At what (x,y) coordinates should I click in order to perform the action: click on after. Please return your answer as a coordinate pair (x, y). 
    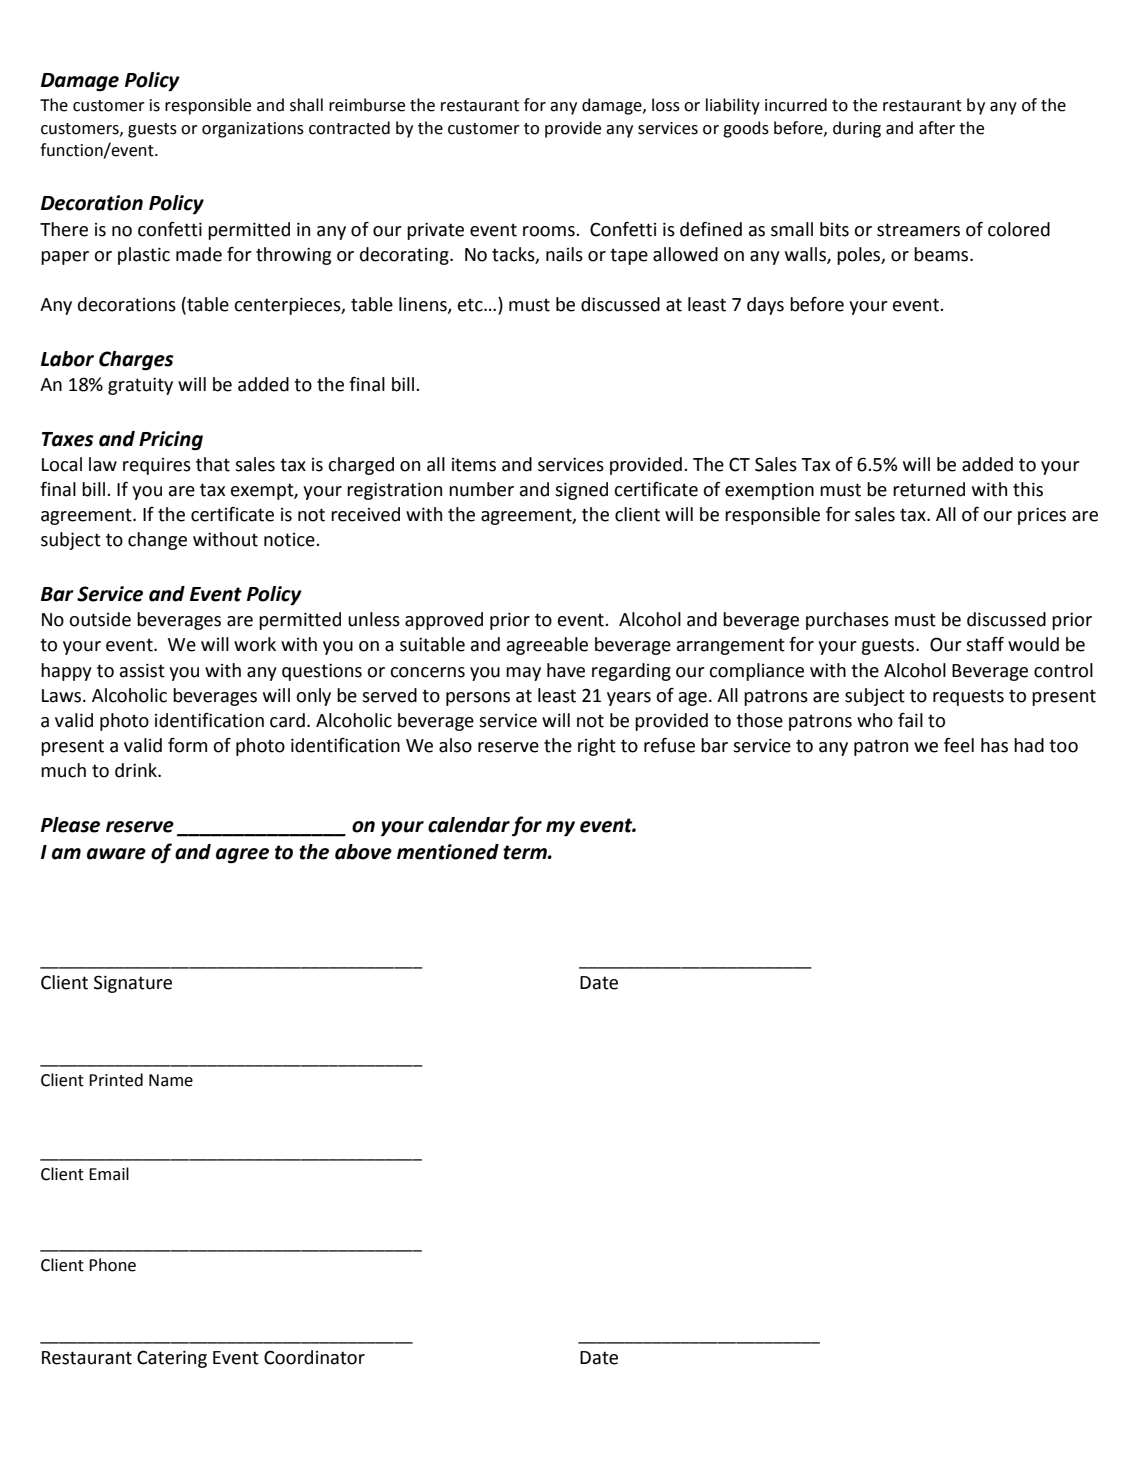
    Looking at the image, I should click on (937, 128).
